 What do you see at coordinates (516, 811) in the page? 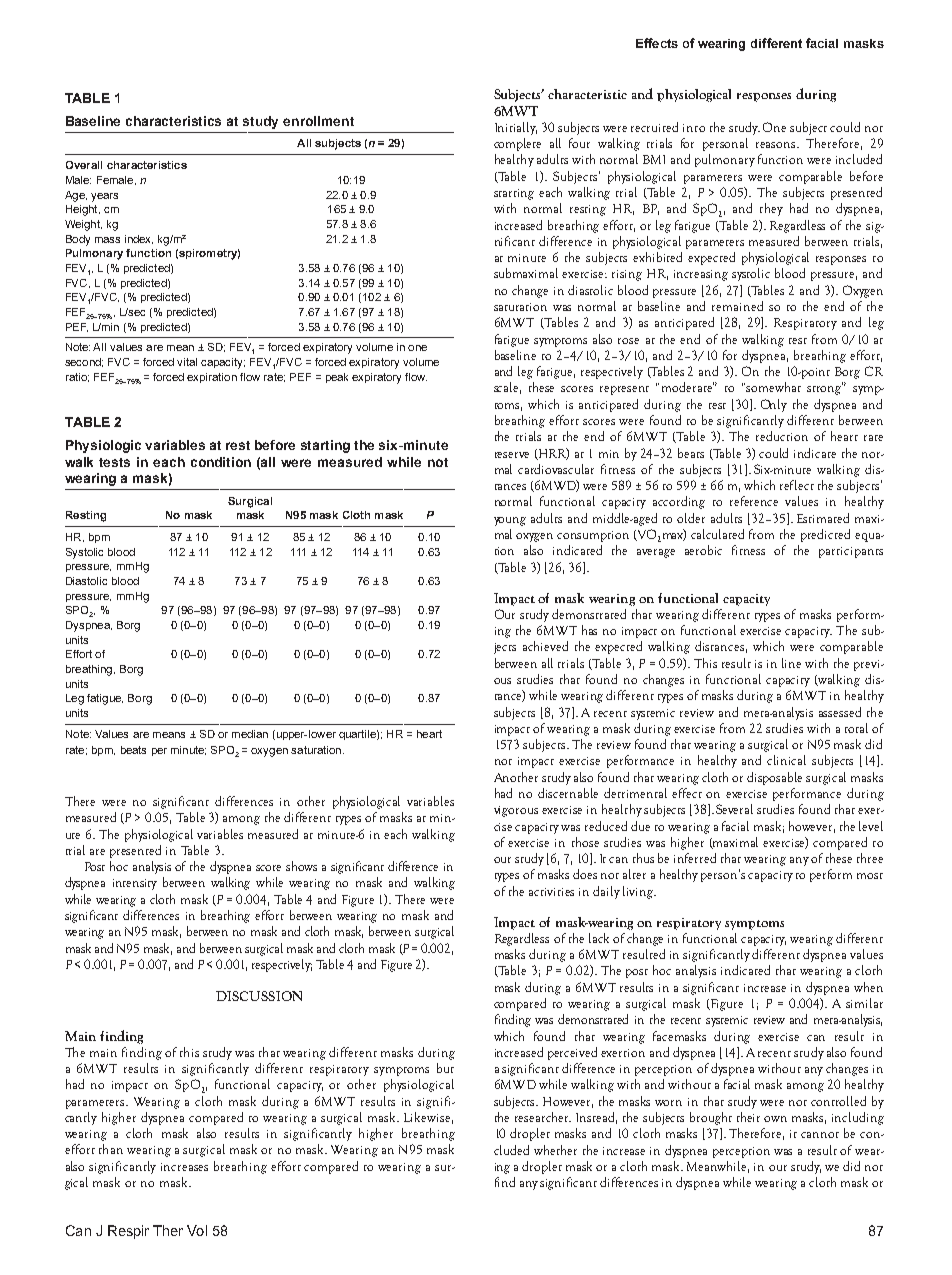
I see `vigorous` at bounding box center [516, 811].
